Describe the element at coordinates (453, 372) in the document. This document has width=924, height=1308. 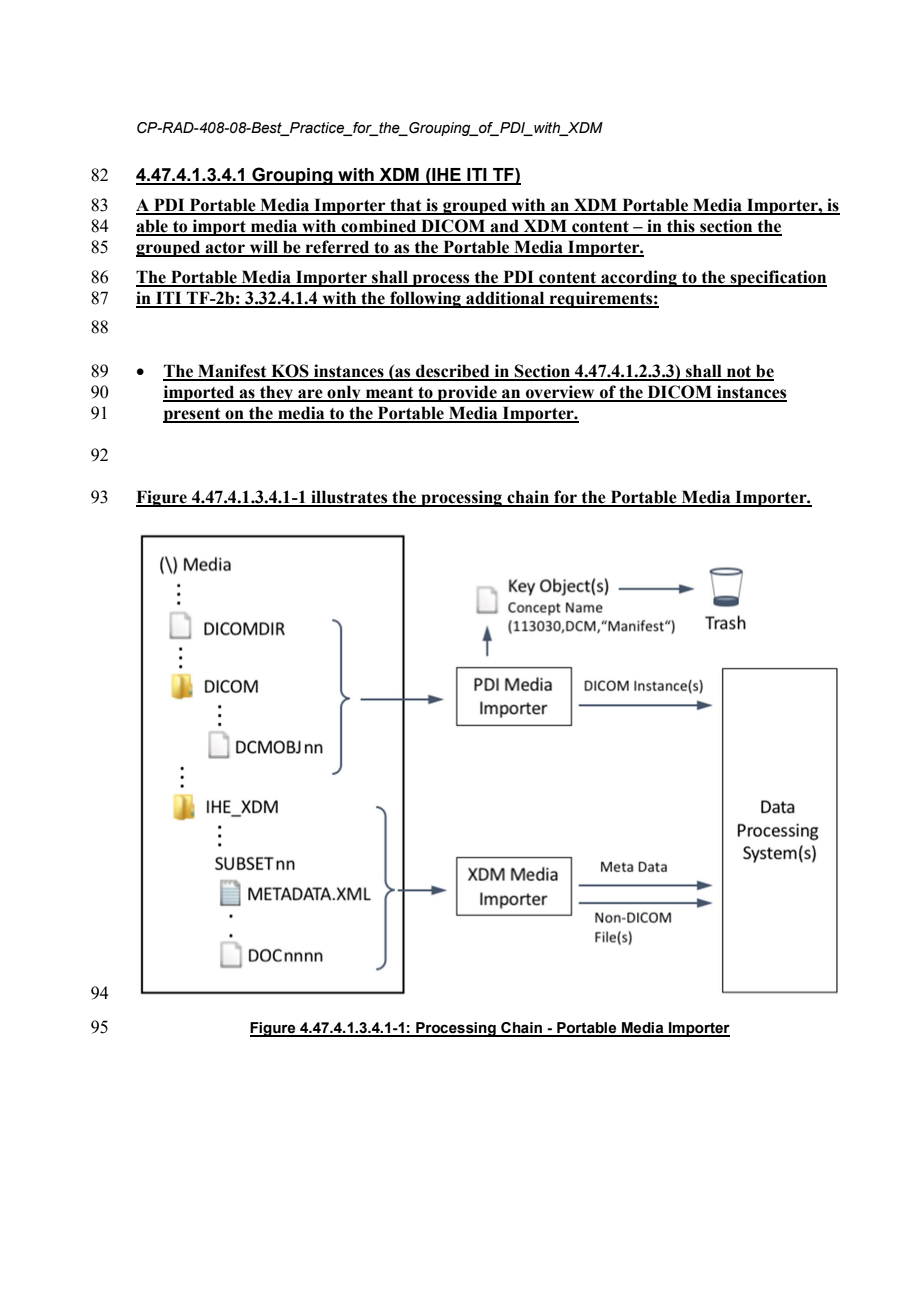
I see `described` at that location.
